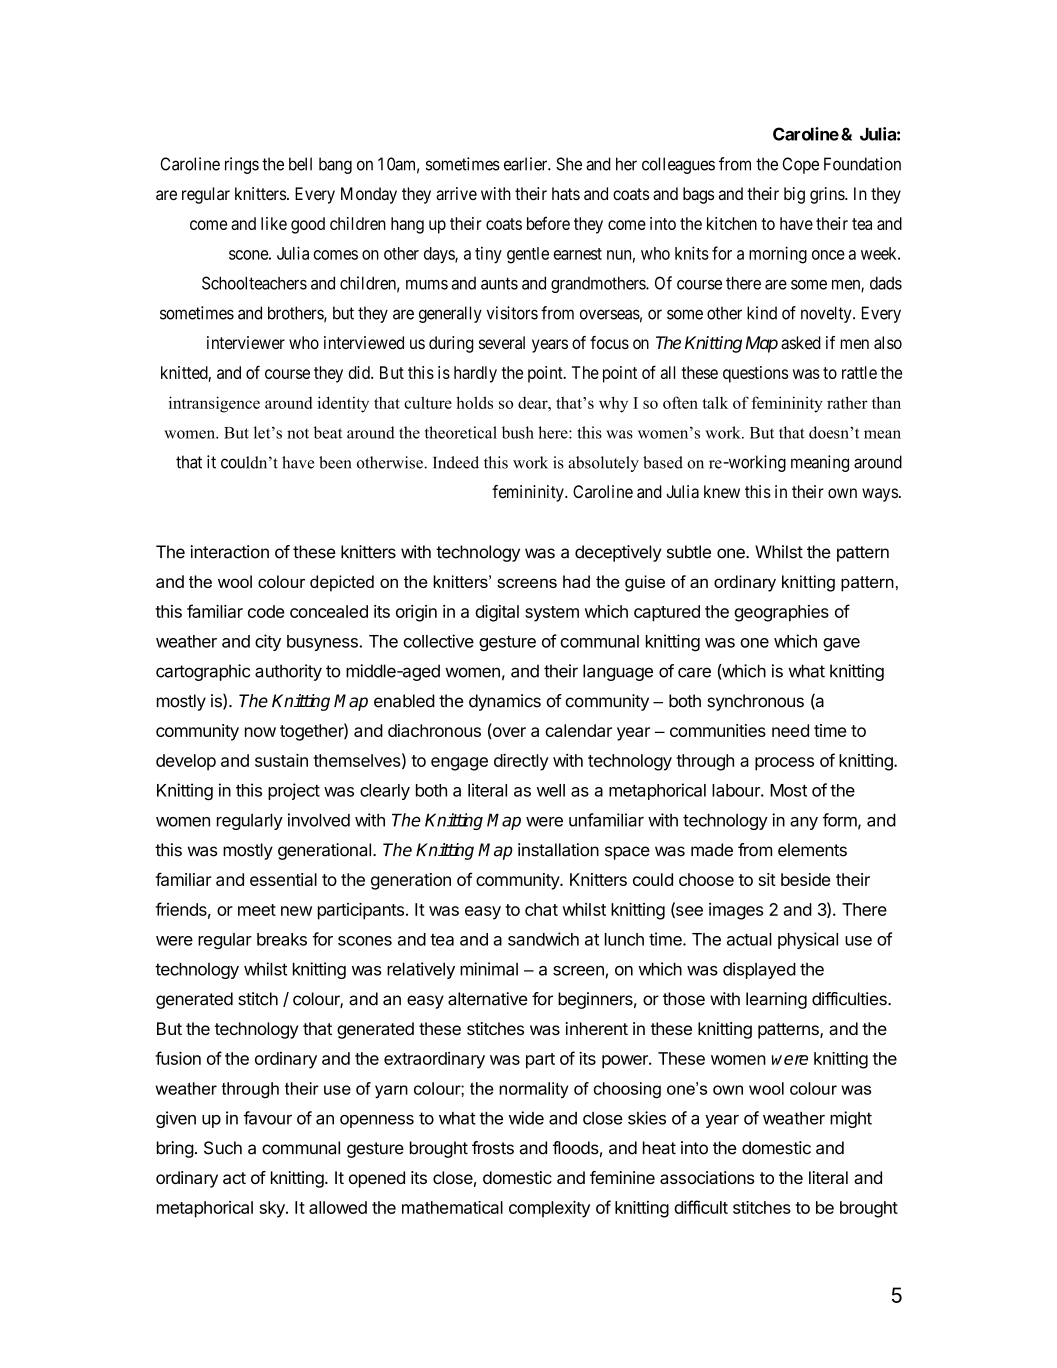  I want to click on project, so click(294, 791).
